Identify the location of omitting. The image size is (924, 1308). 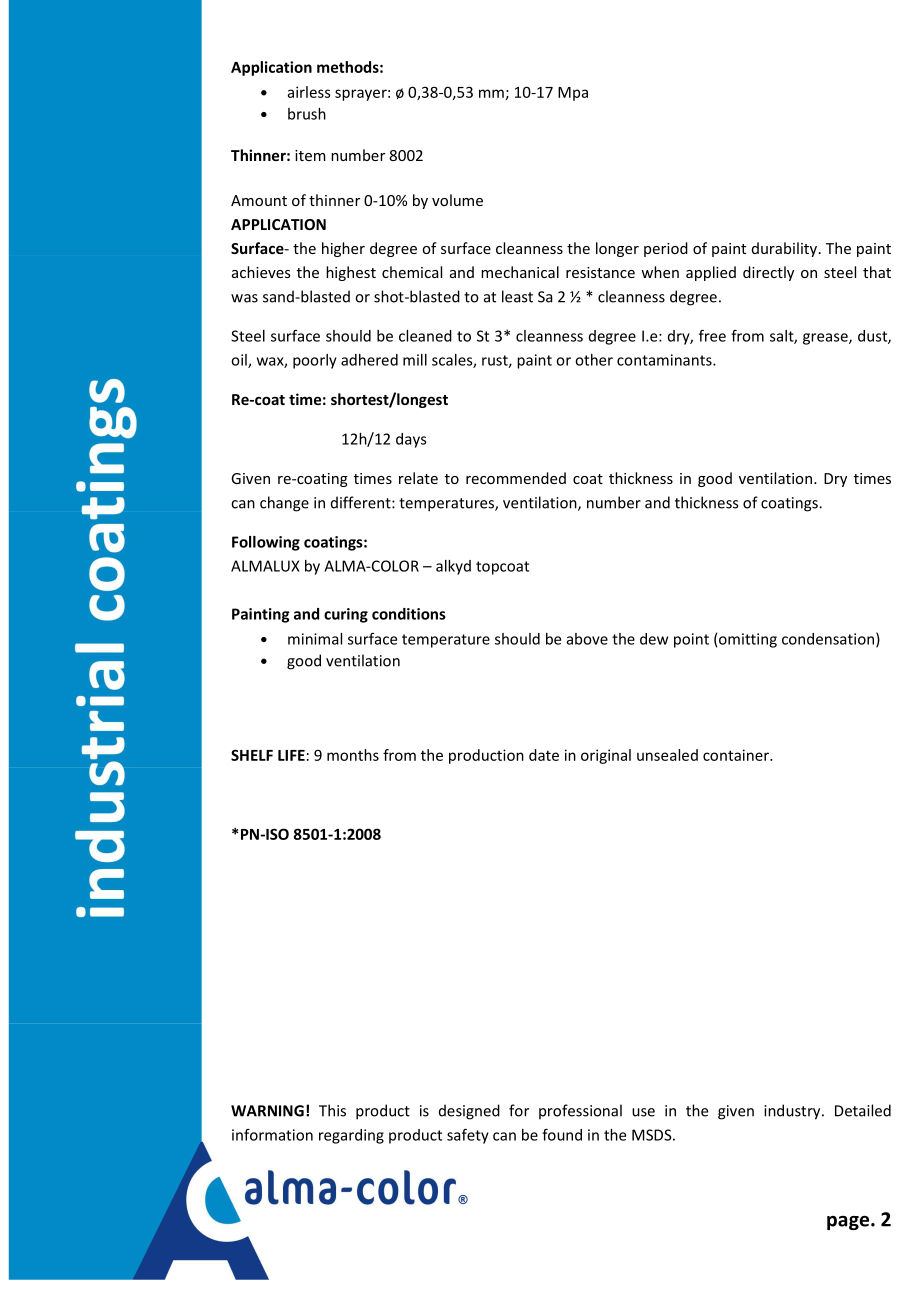
(748, 640).
